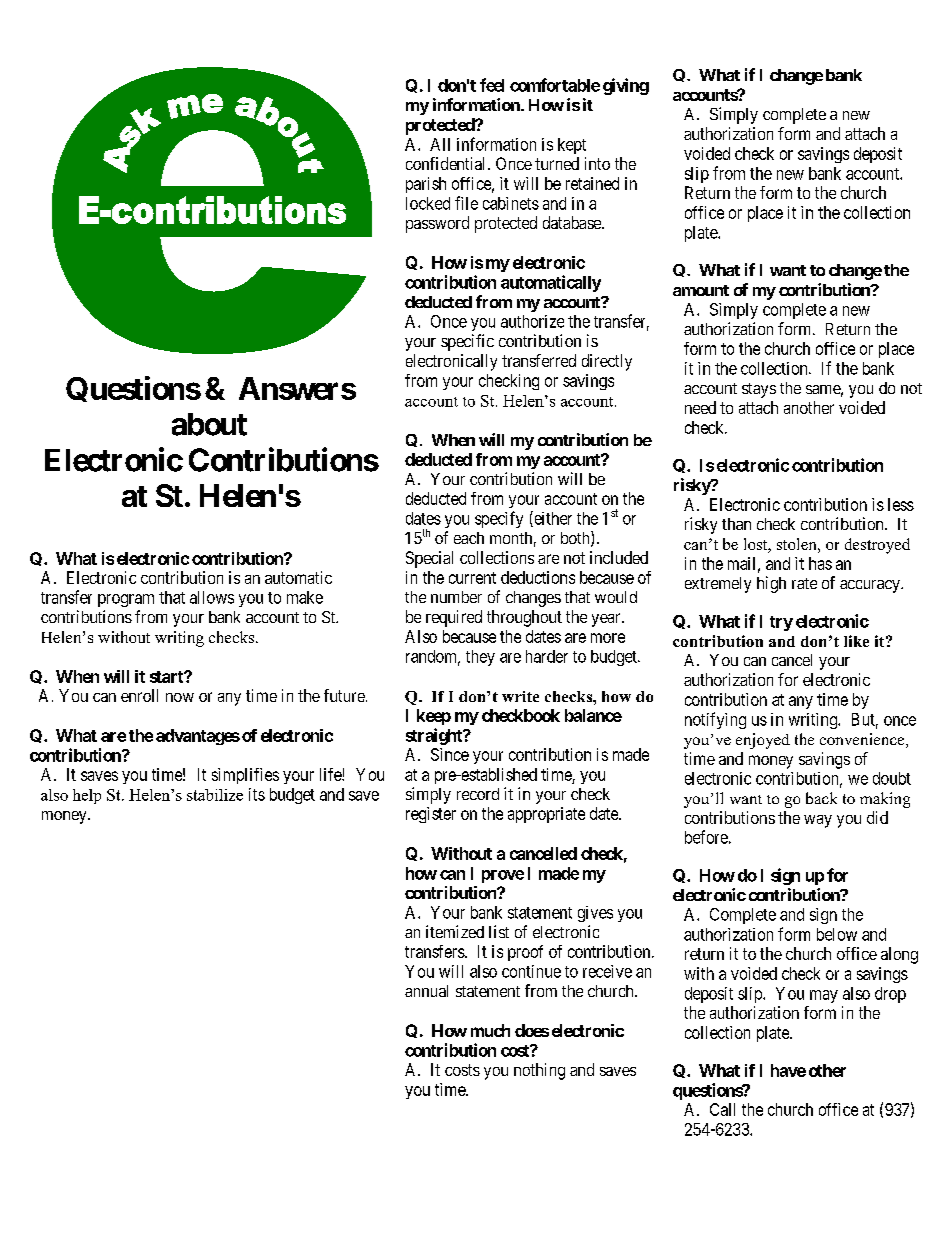  I want to click on like, so click(856, 641).
